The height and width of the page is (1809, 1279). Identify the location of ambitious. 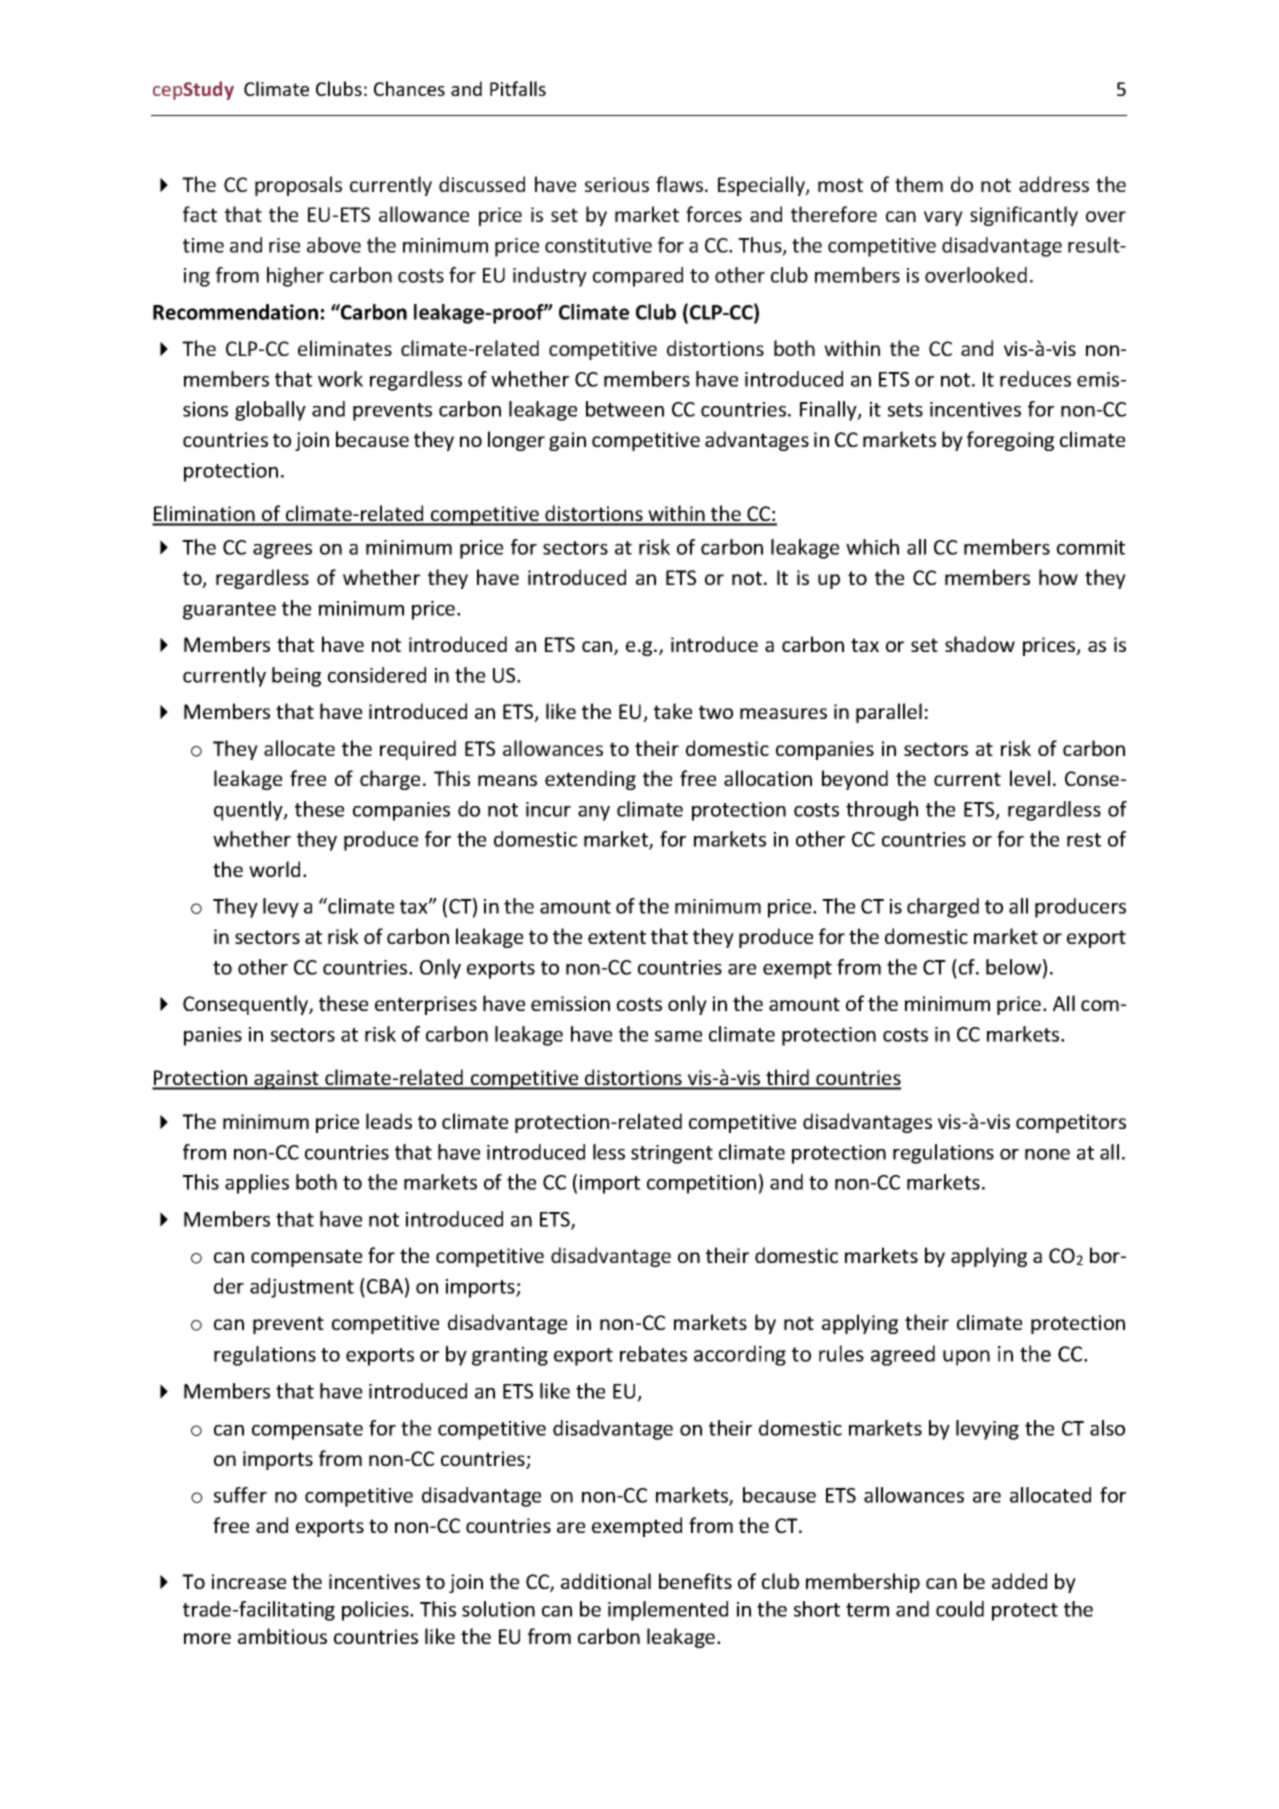
(282, 1636).
